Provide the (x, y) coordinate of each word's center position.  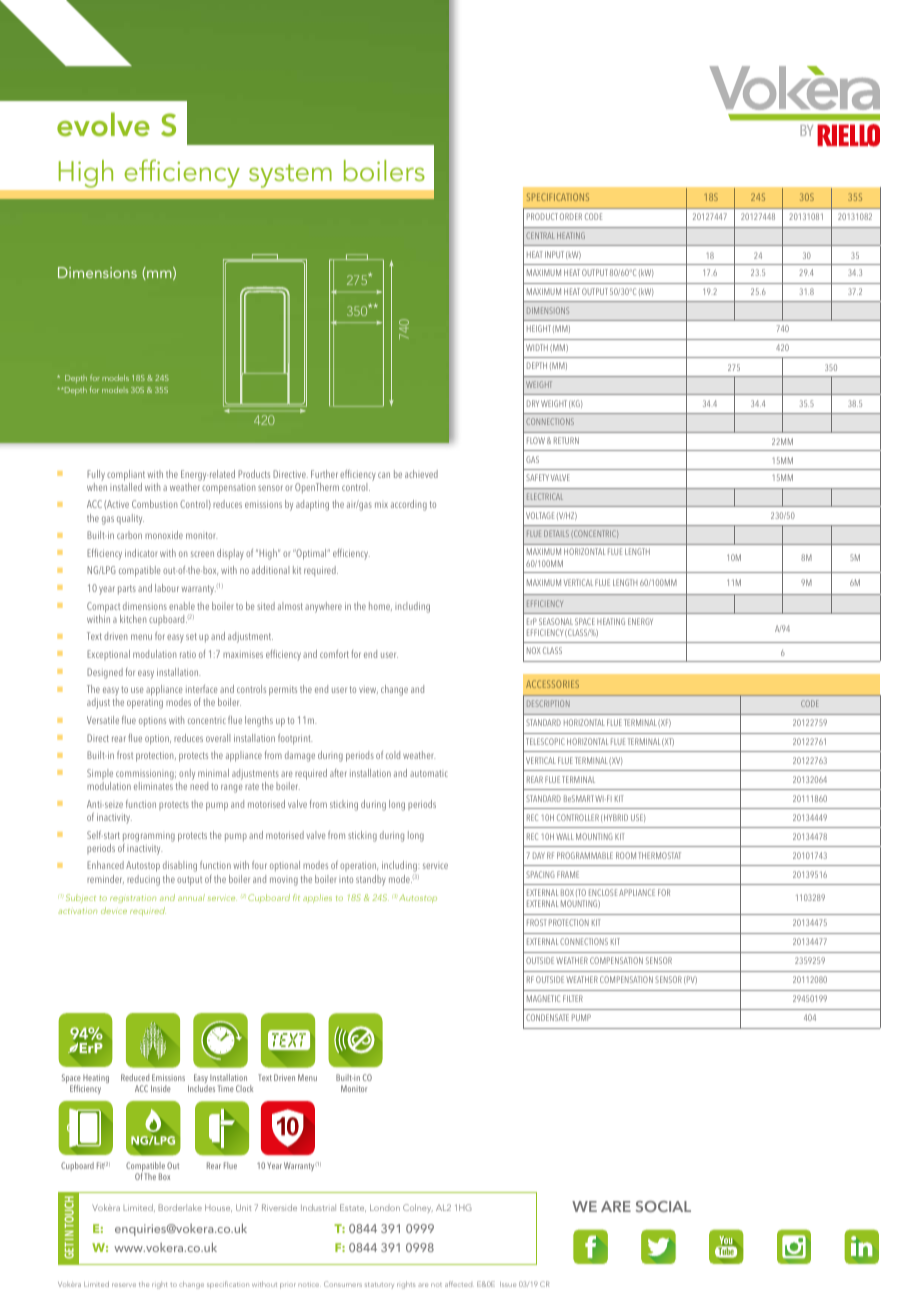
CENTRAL (540, 235)
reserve (124, 1285)
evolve (103, 124)
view (368, 690)
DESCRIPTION (548, 703)
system (290, 176)
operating (145, 704)
